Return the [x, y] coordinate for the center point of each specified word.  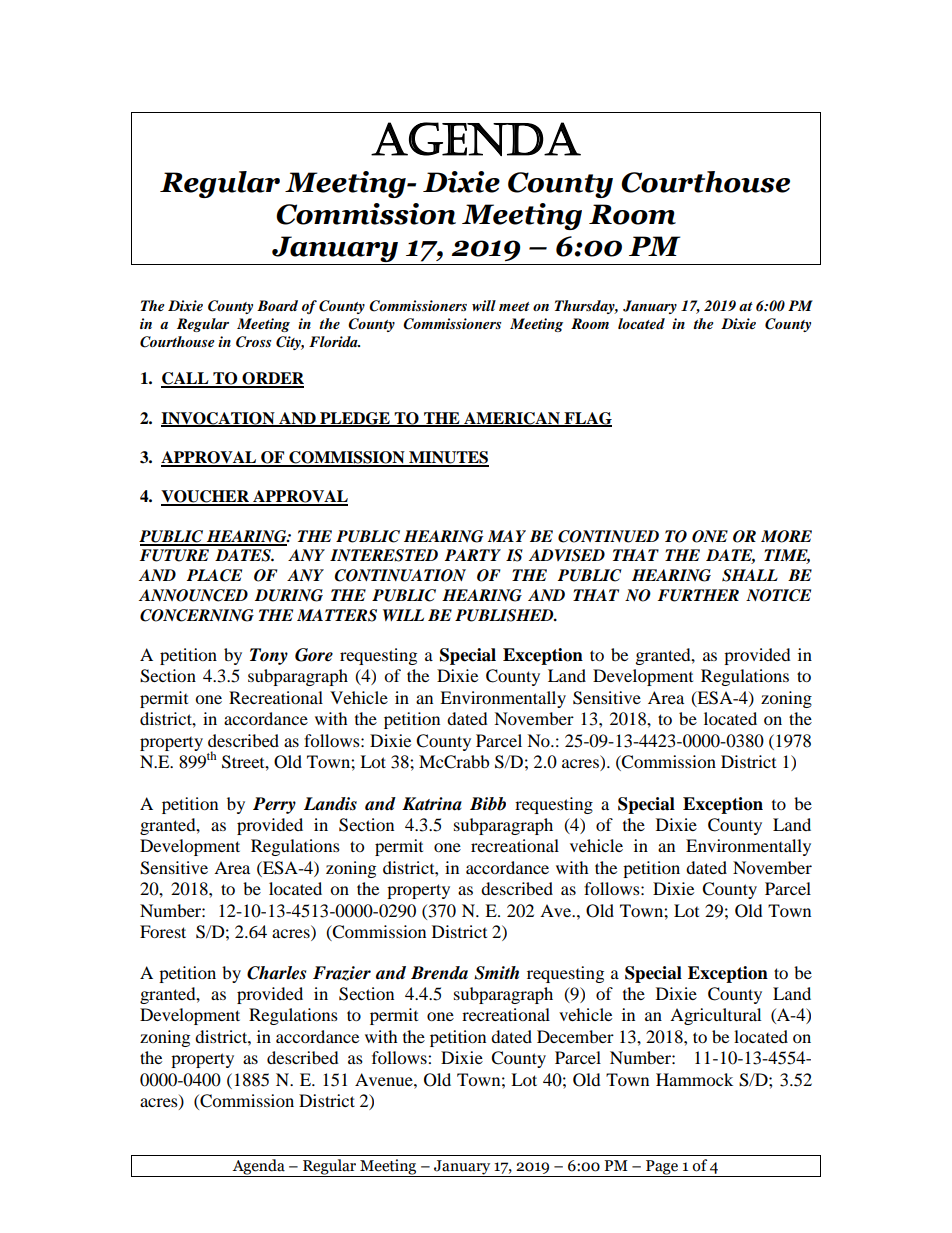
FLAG [587, 419]
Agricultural [715, 1016]
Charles [276, 973]
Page [662, 1168]
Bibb [488, 804]
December [575, 1036]
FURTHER [698, 595]
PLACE [214, 575]
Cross [253, 342]
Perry [274, 805]
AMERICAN [512, 419]
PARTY [473, 555]
